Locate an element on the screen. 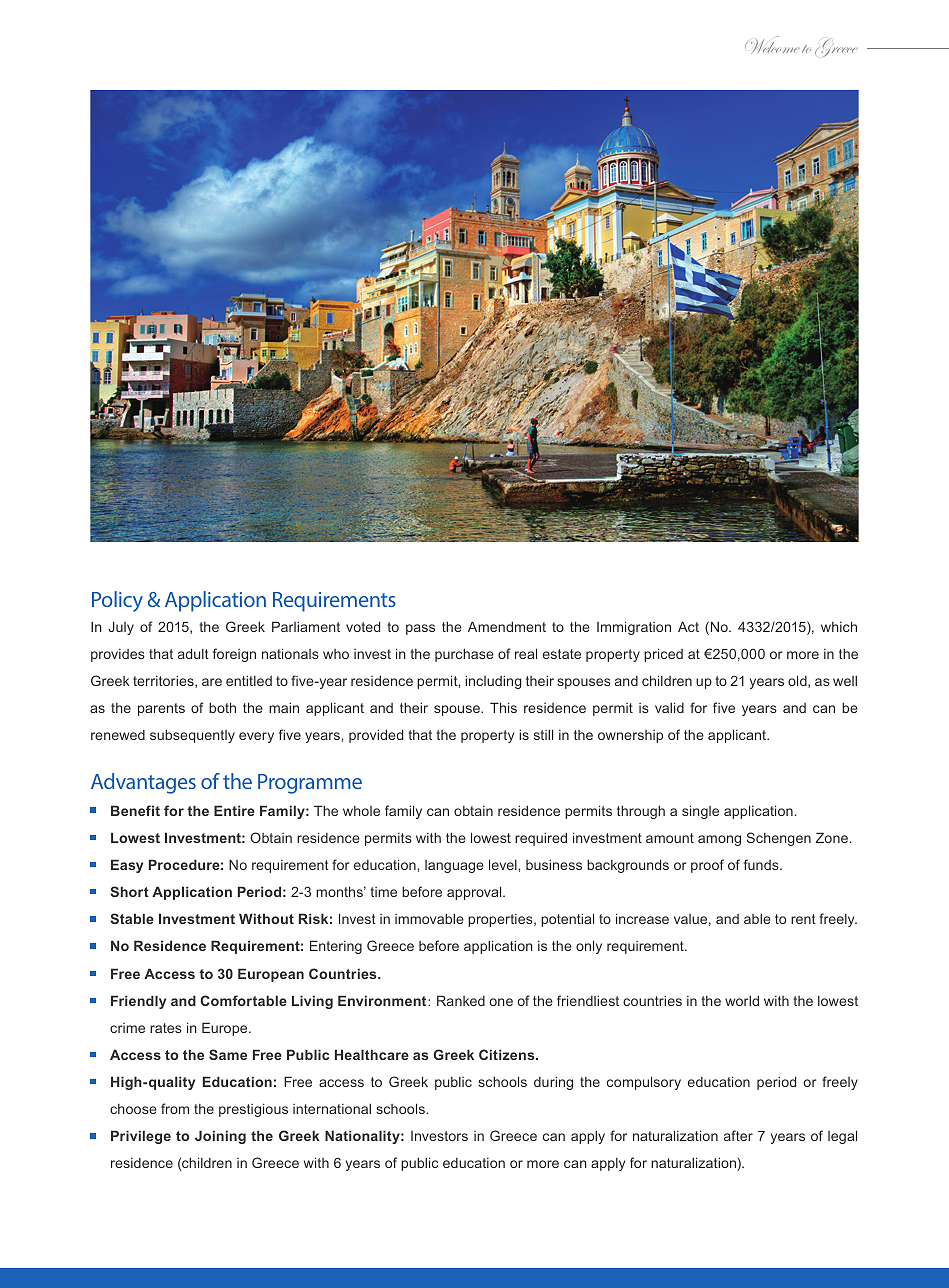 This screenshot has height=1288, width=949. Welcome is located at coordinates (772, 44).
